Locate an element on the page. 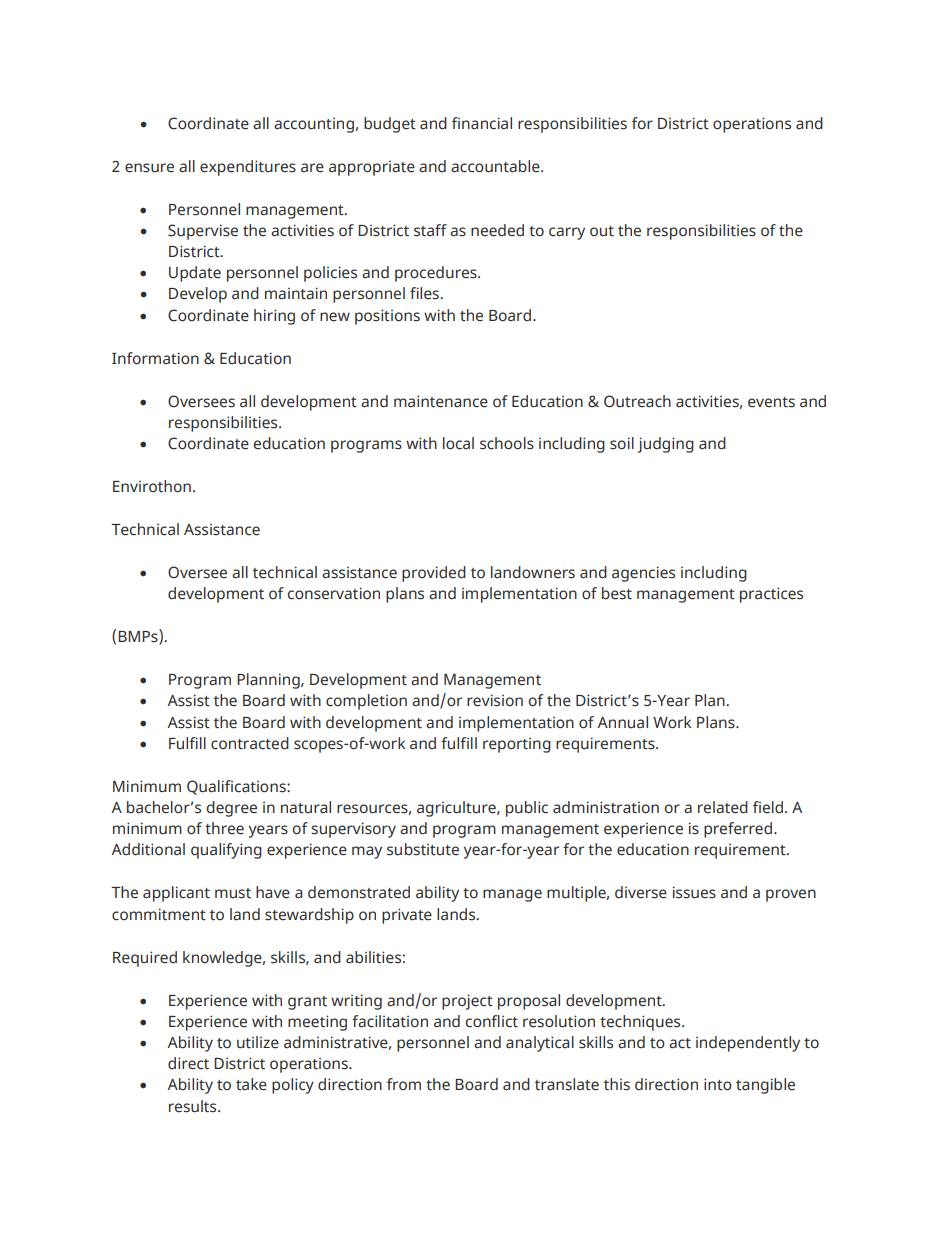  into is located at coordinates (718, 1084).
